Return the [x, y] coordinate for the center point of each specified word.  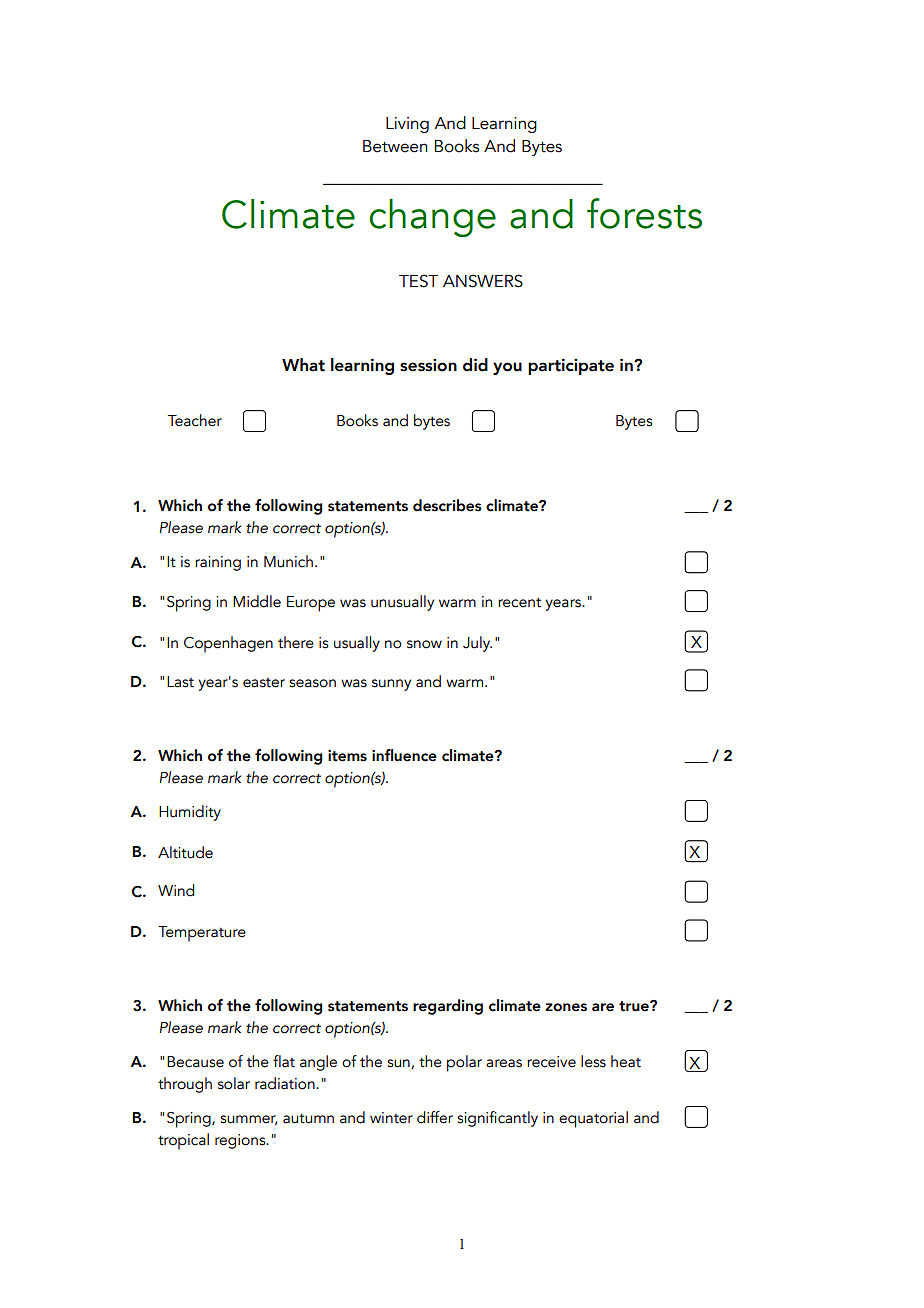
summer [248, 1120]
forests [644, 213]
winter [391, 1118]
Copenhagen [228, 644]
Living [407, 125]
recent [519, 603]
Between [395, 146]
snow [424, 644]
